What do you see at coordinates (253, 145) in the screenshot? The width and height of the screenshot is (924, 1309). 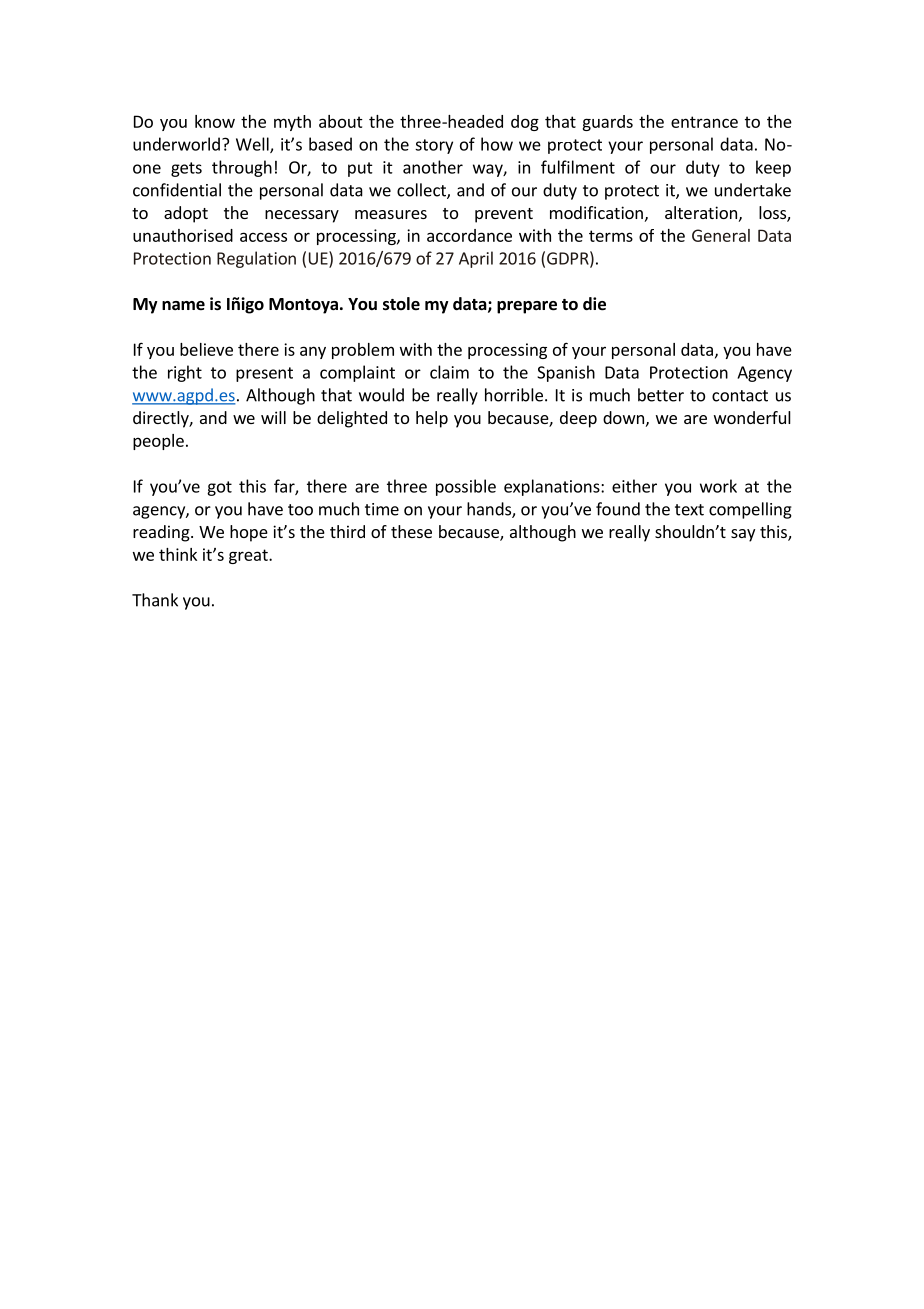 I see `Well` at bounding box center [253, 145].
